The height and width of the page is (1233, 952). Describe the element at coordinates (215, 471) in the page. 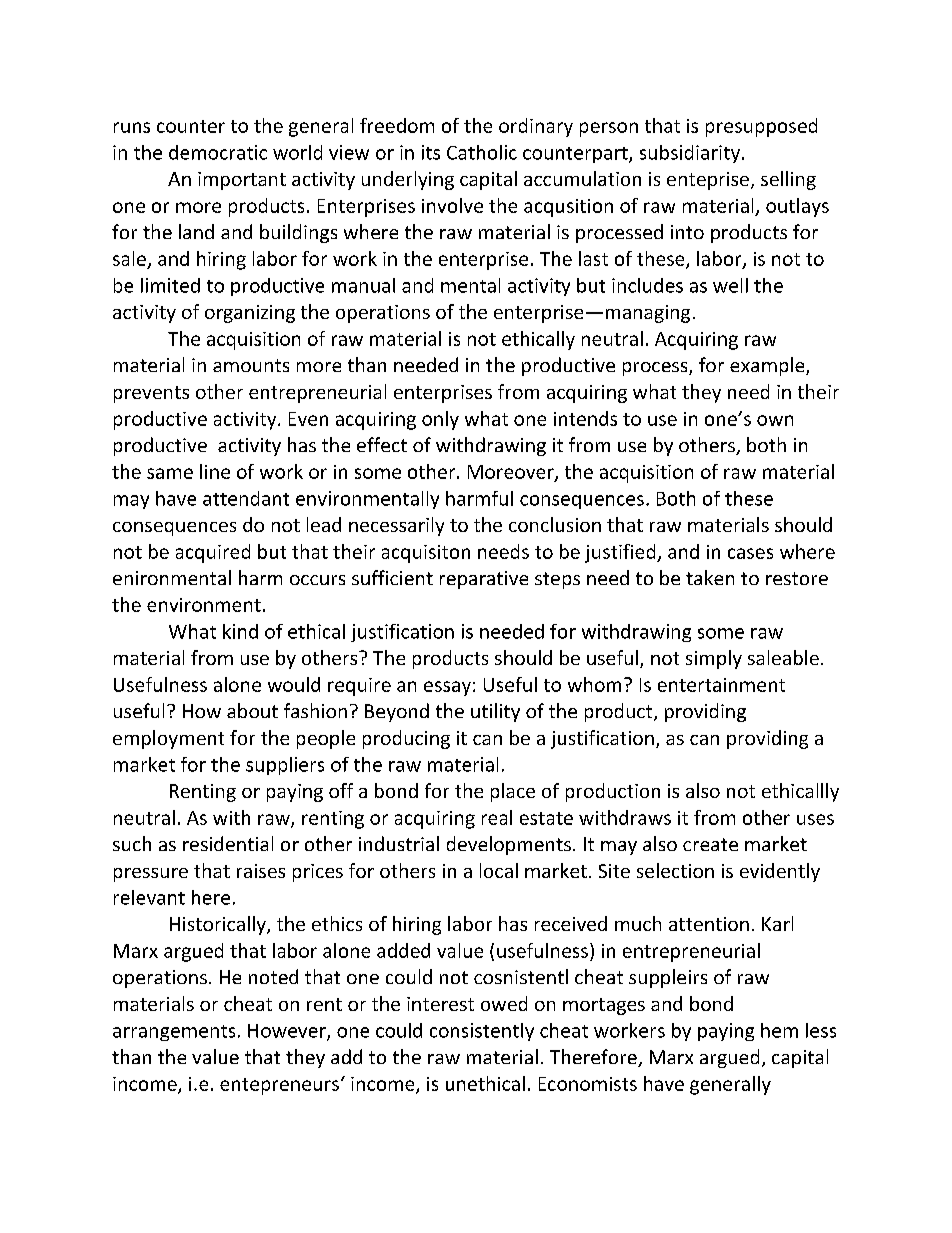

I see `line` at that location.
